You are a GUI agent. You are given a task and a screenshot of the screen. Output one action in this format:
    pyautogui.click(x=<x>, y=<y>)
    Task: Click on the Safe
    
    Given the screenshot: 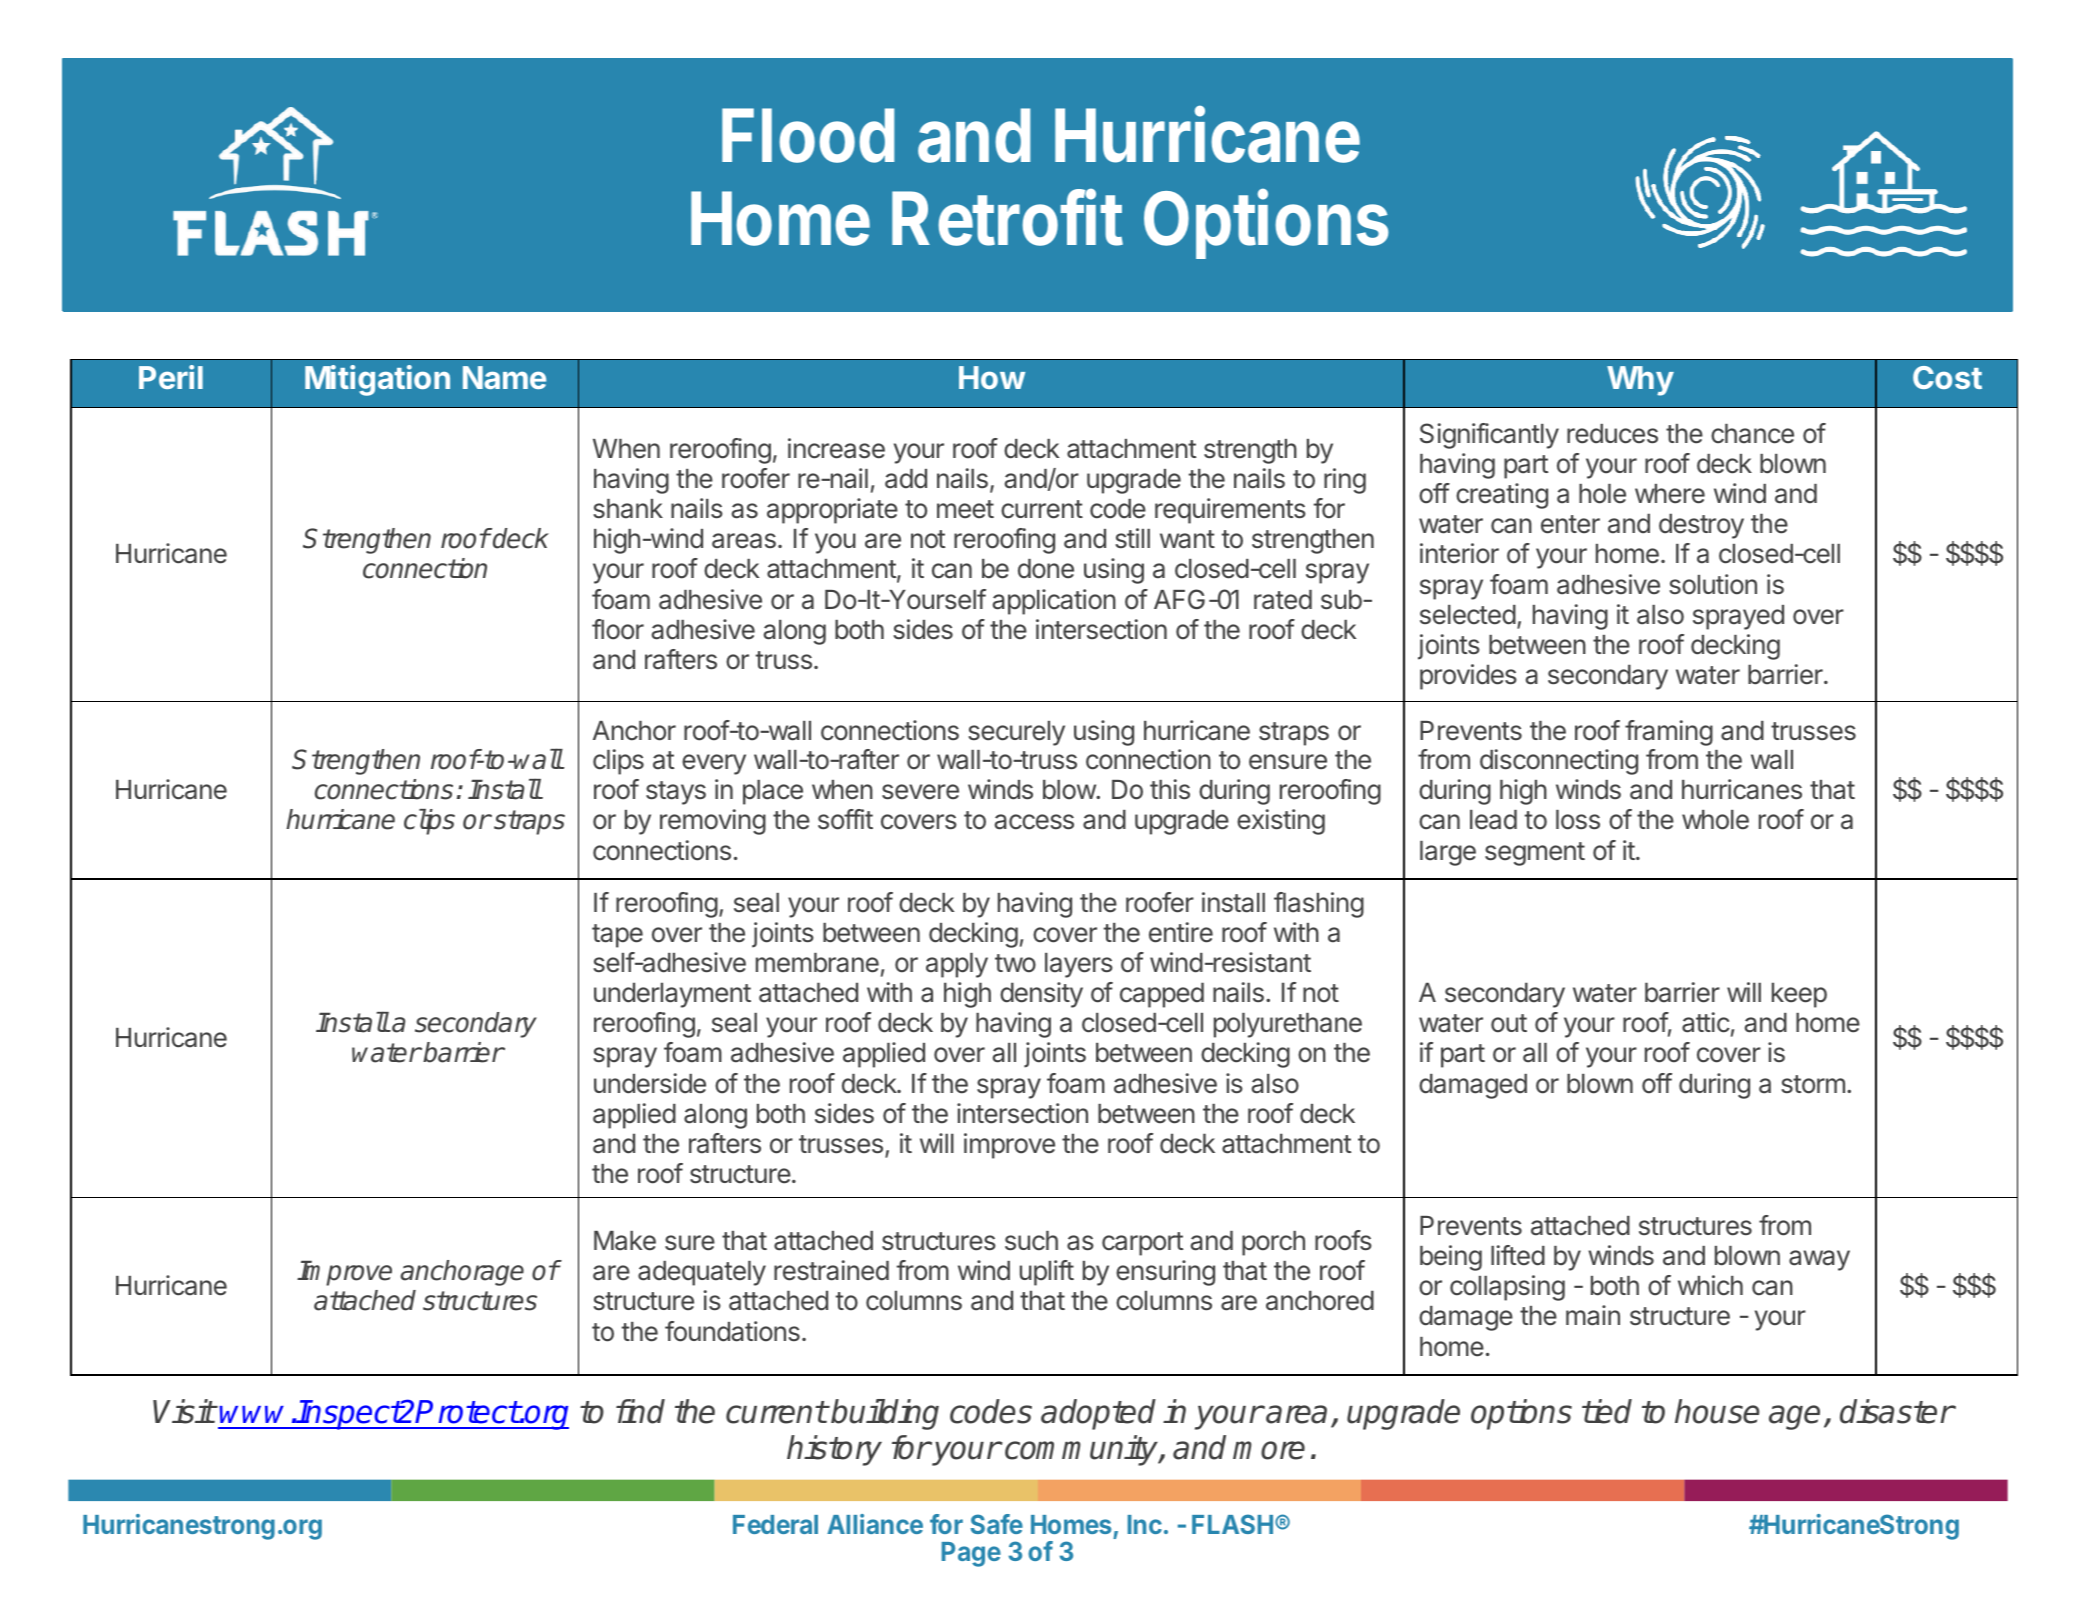 What is the action you would take?
    pyautogui.click(x=997, y=1524)
